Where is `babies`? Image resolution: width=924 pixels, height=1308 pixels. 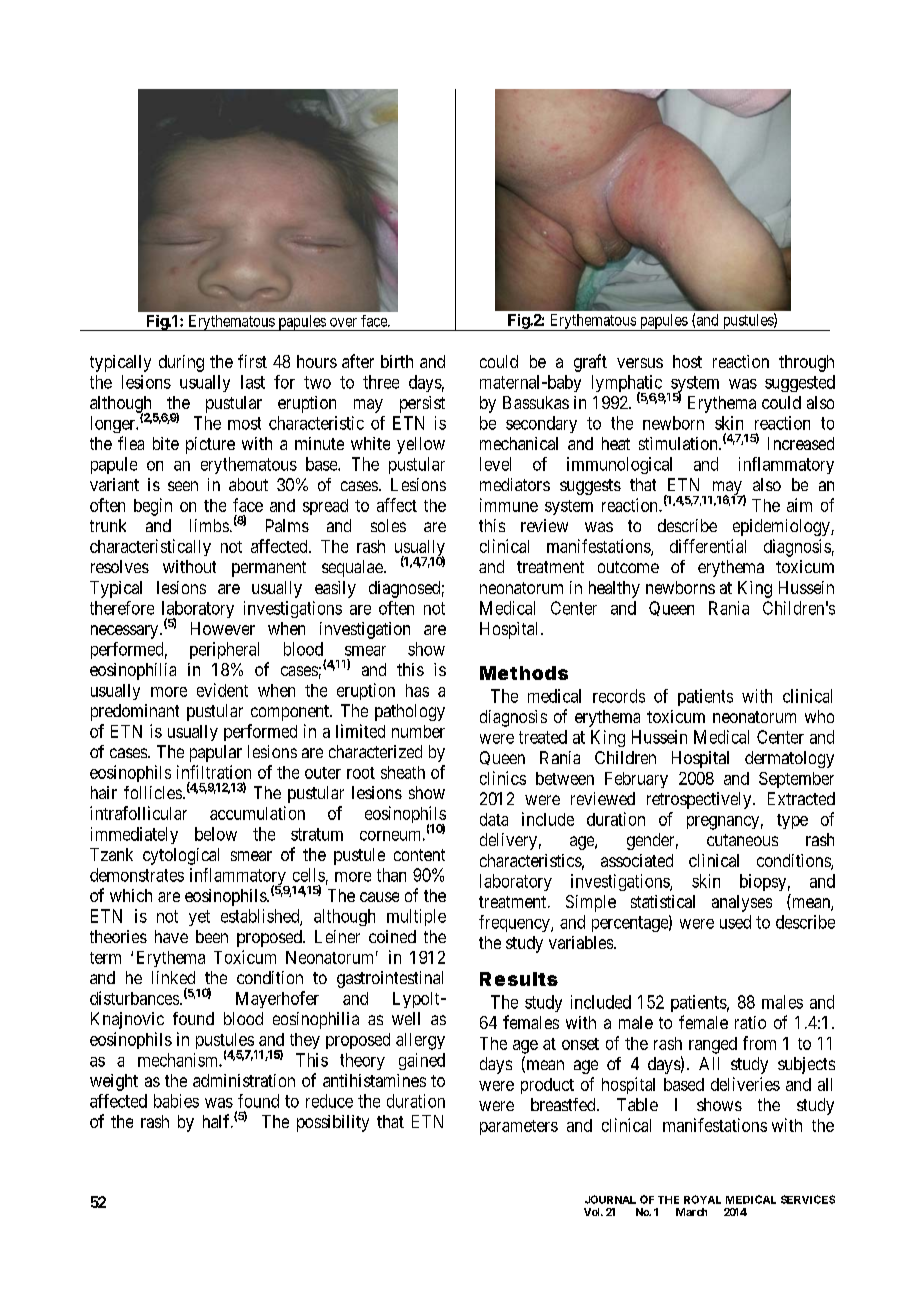
babies is located at coordinates (176, 1101).
